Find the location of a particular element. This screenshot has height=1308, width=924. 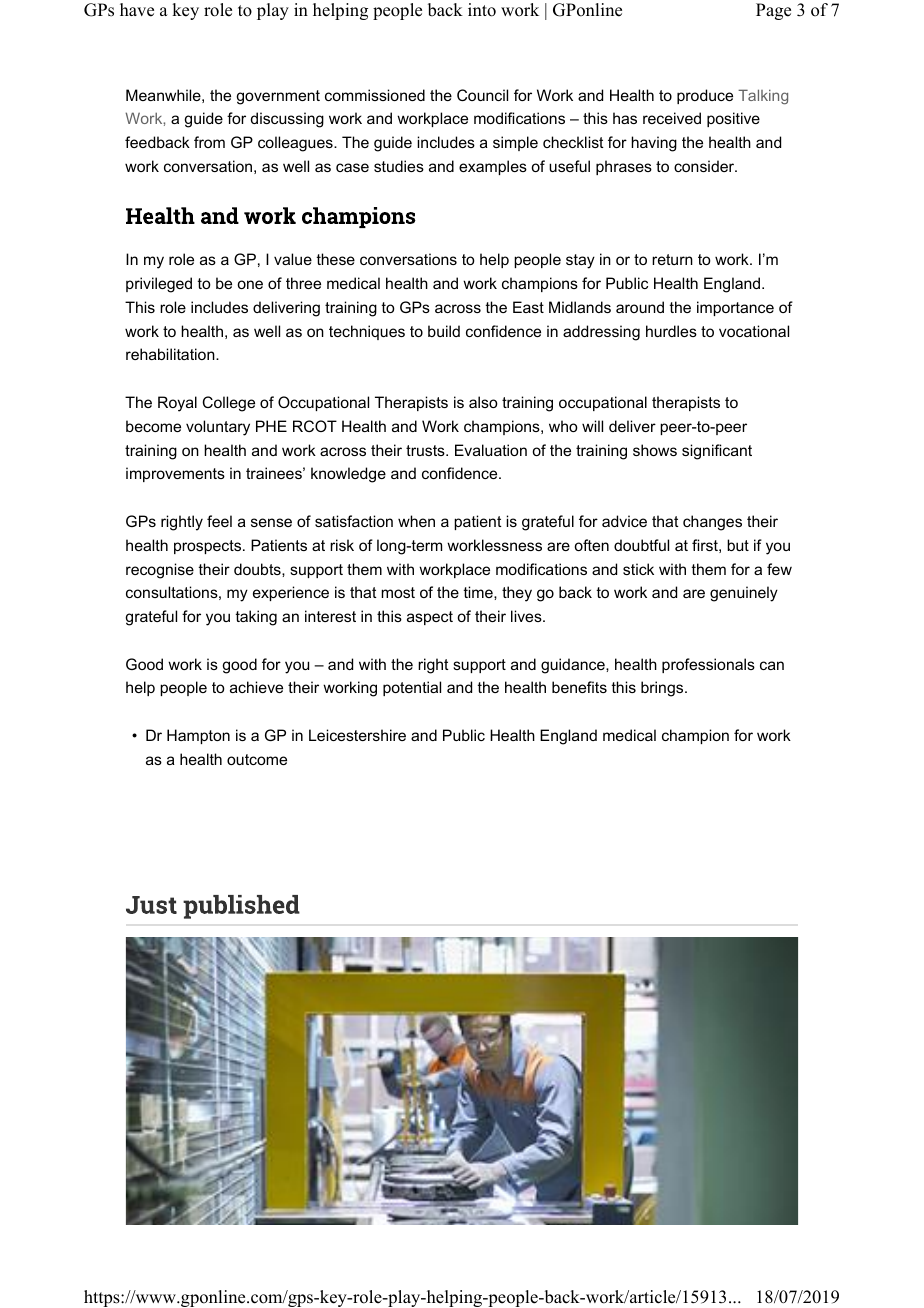

hurdles is located at coordinates (671, 331).
